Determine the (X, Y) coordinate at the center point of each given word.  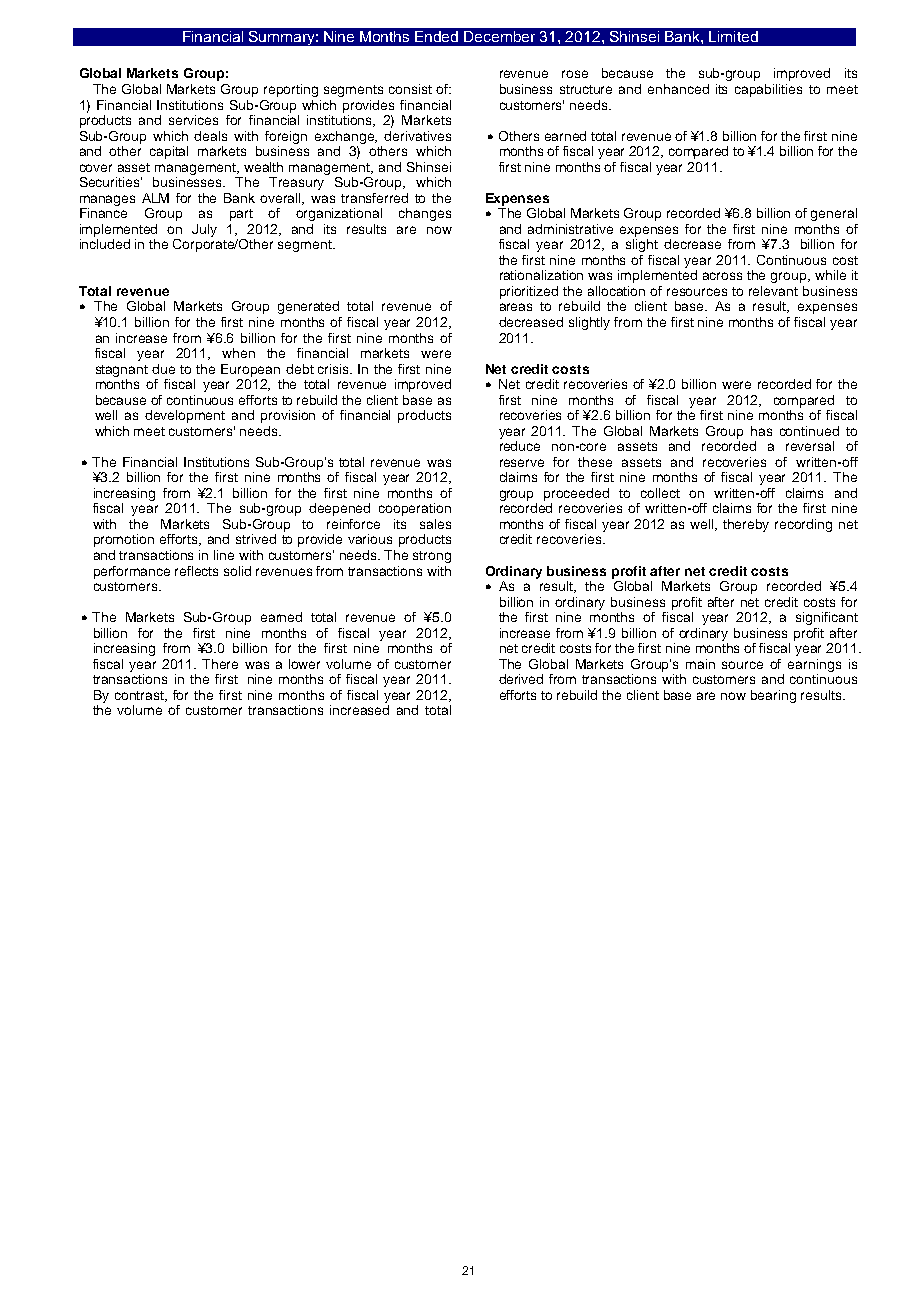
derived (521, 679)
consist (410, 89)
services (193, 120)
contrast (141, 696)
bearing (773, 696)
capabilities (768, 90)
